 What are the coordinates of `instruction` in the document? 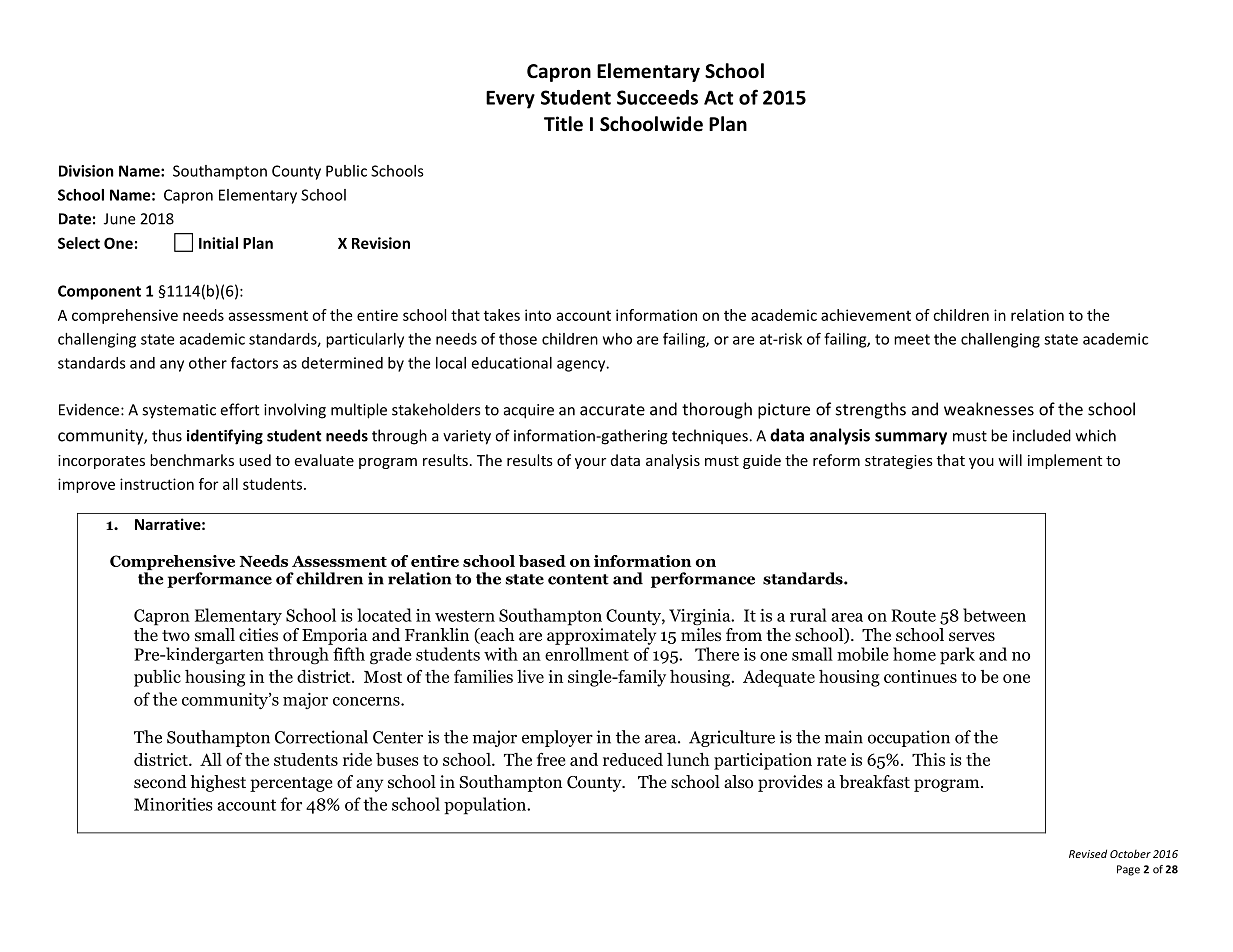 It's located at (157, 484).
